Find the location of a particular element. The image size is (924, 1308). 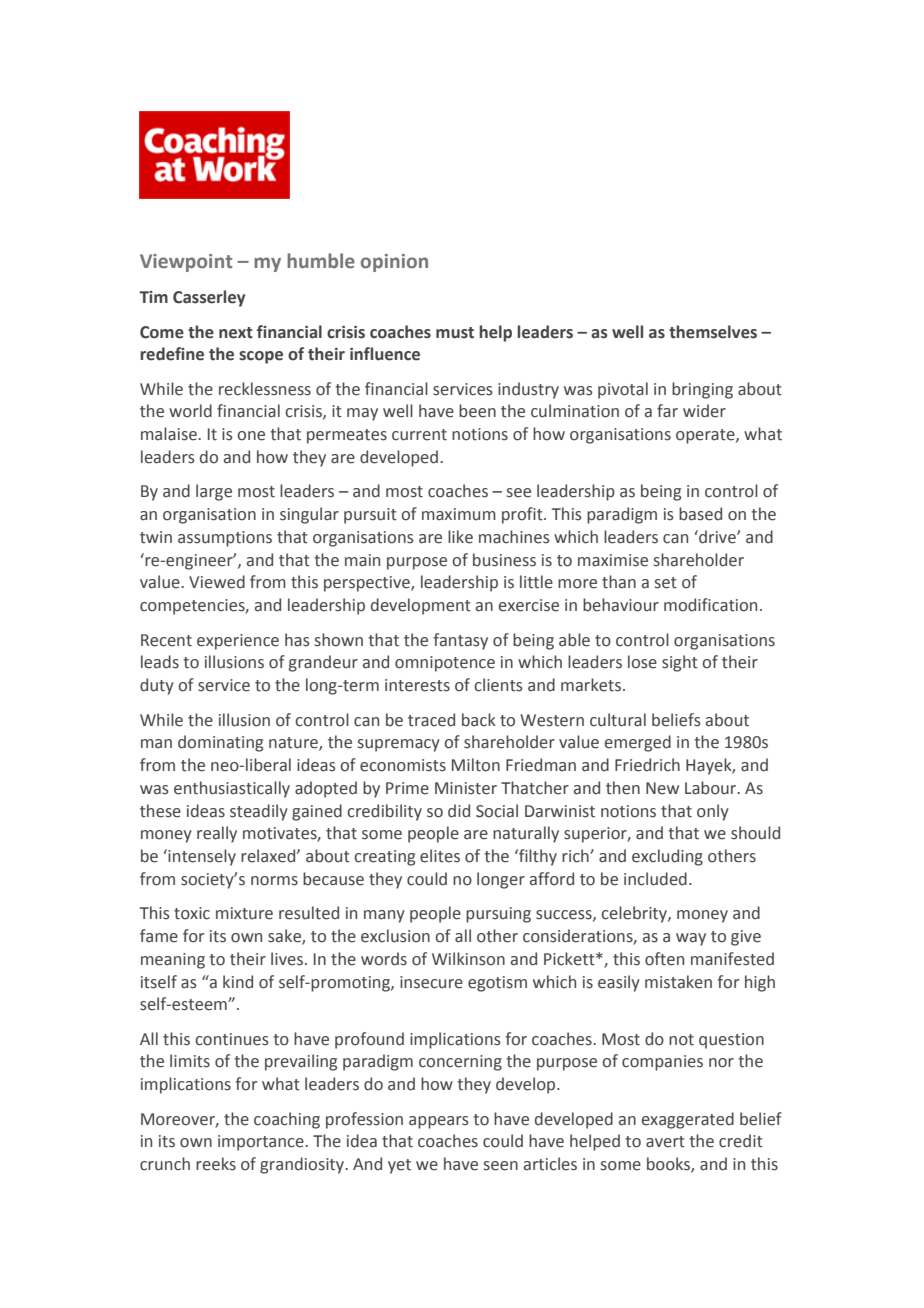

must is located at coordinates (455, 333).
